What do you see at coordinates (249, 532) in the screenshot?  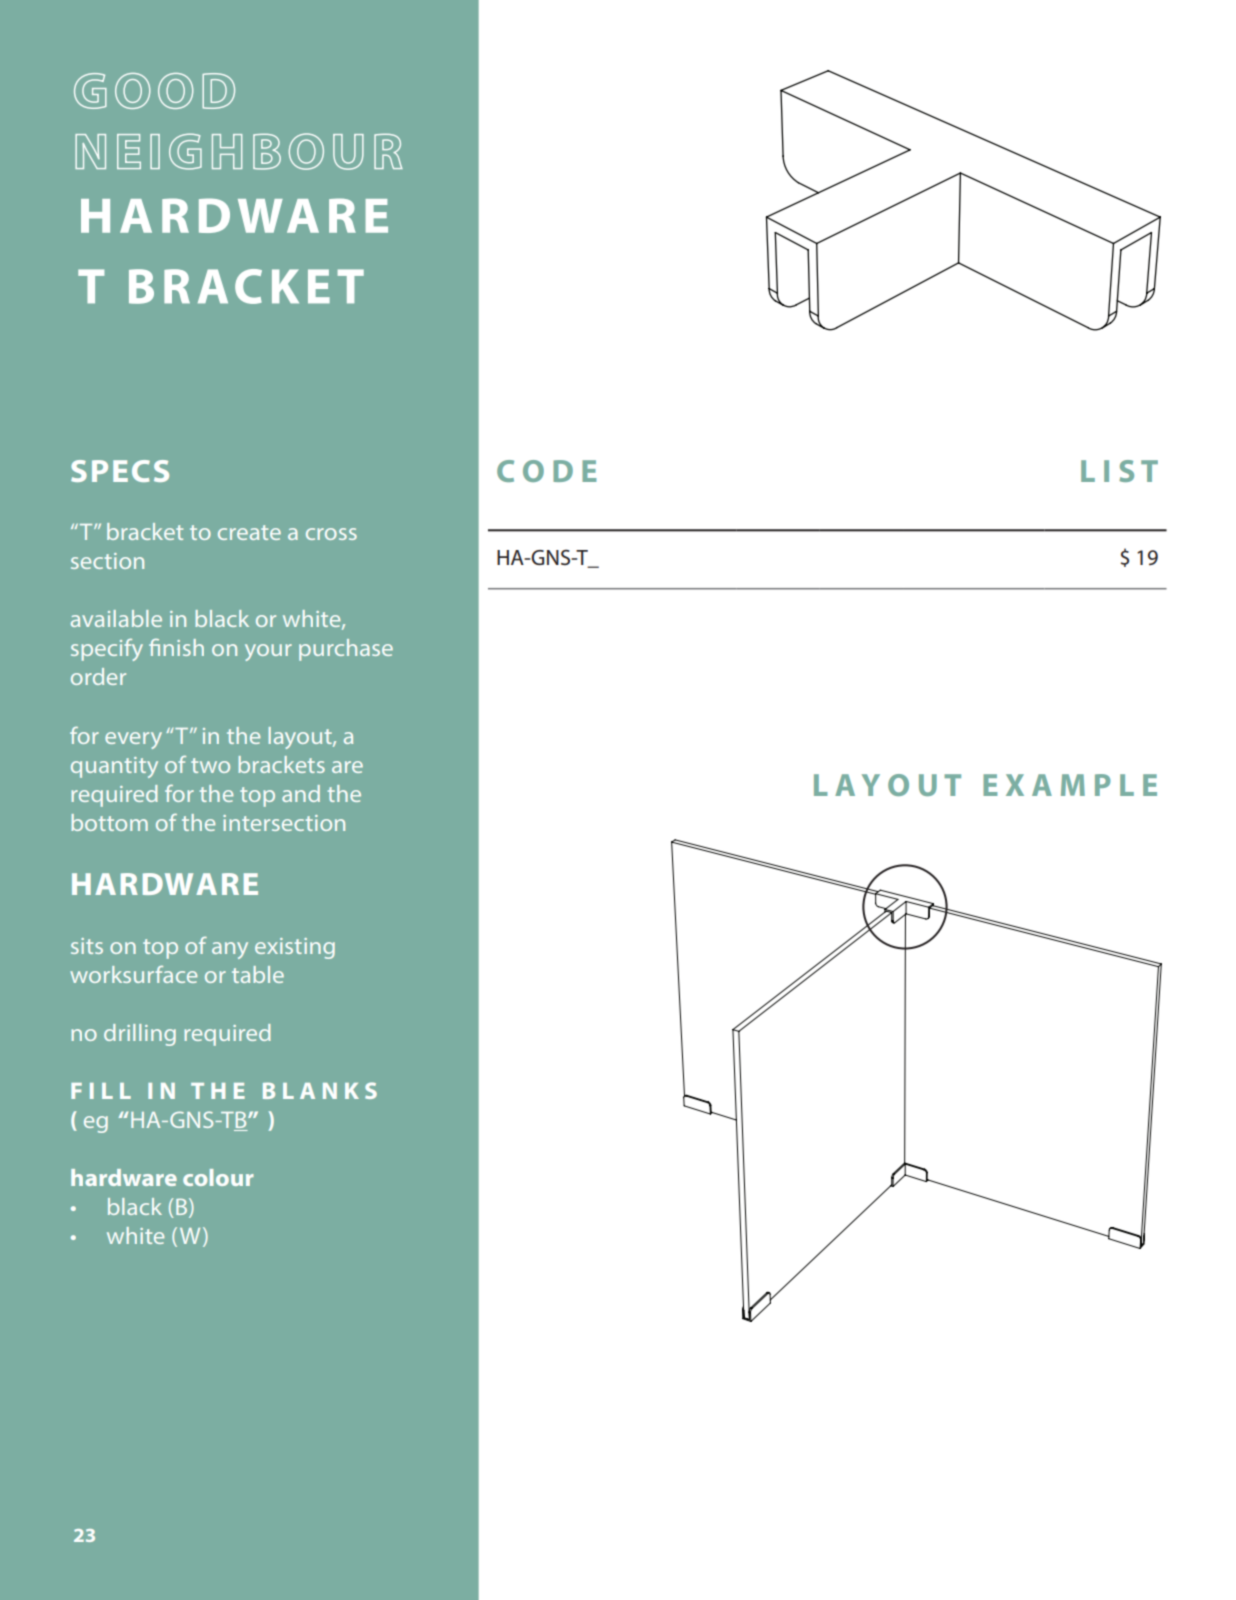 I see `create` at bounding box center [249, 532].
